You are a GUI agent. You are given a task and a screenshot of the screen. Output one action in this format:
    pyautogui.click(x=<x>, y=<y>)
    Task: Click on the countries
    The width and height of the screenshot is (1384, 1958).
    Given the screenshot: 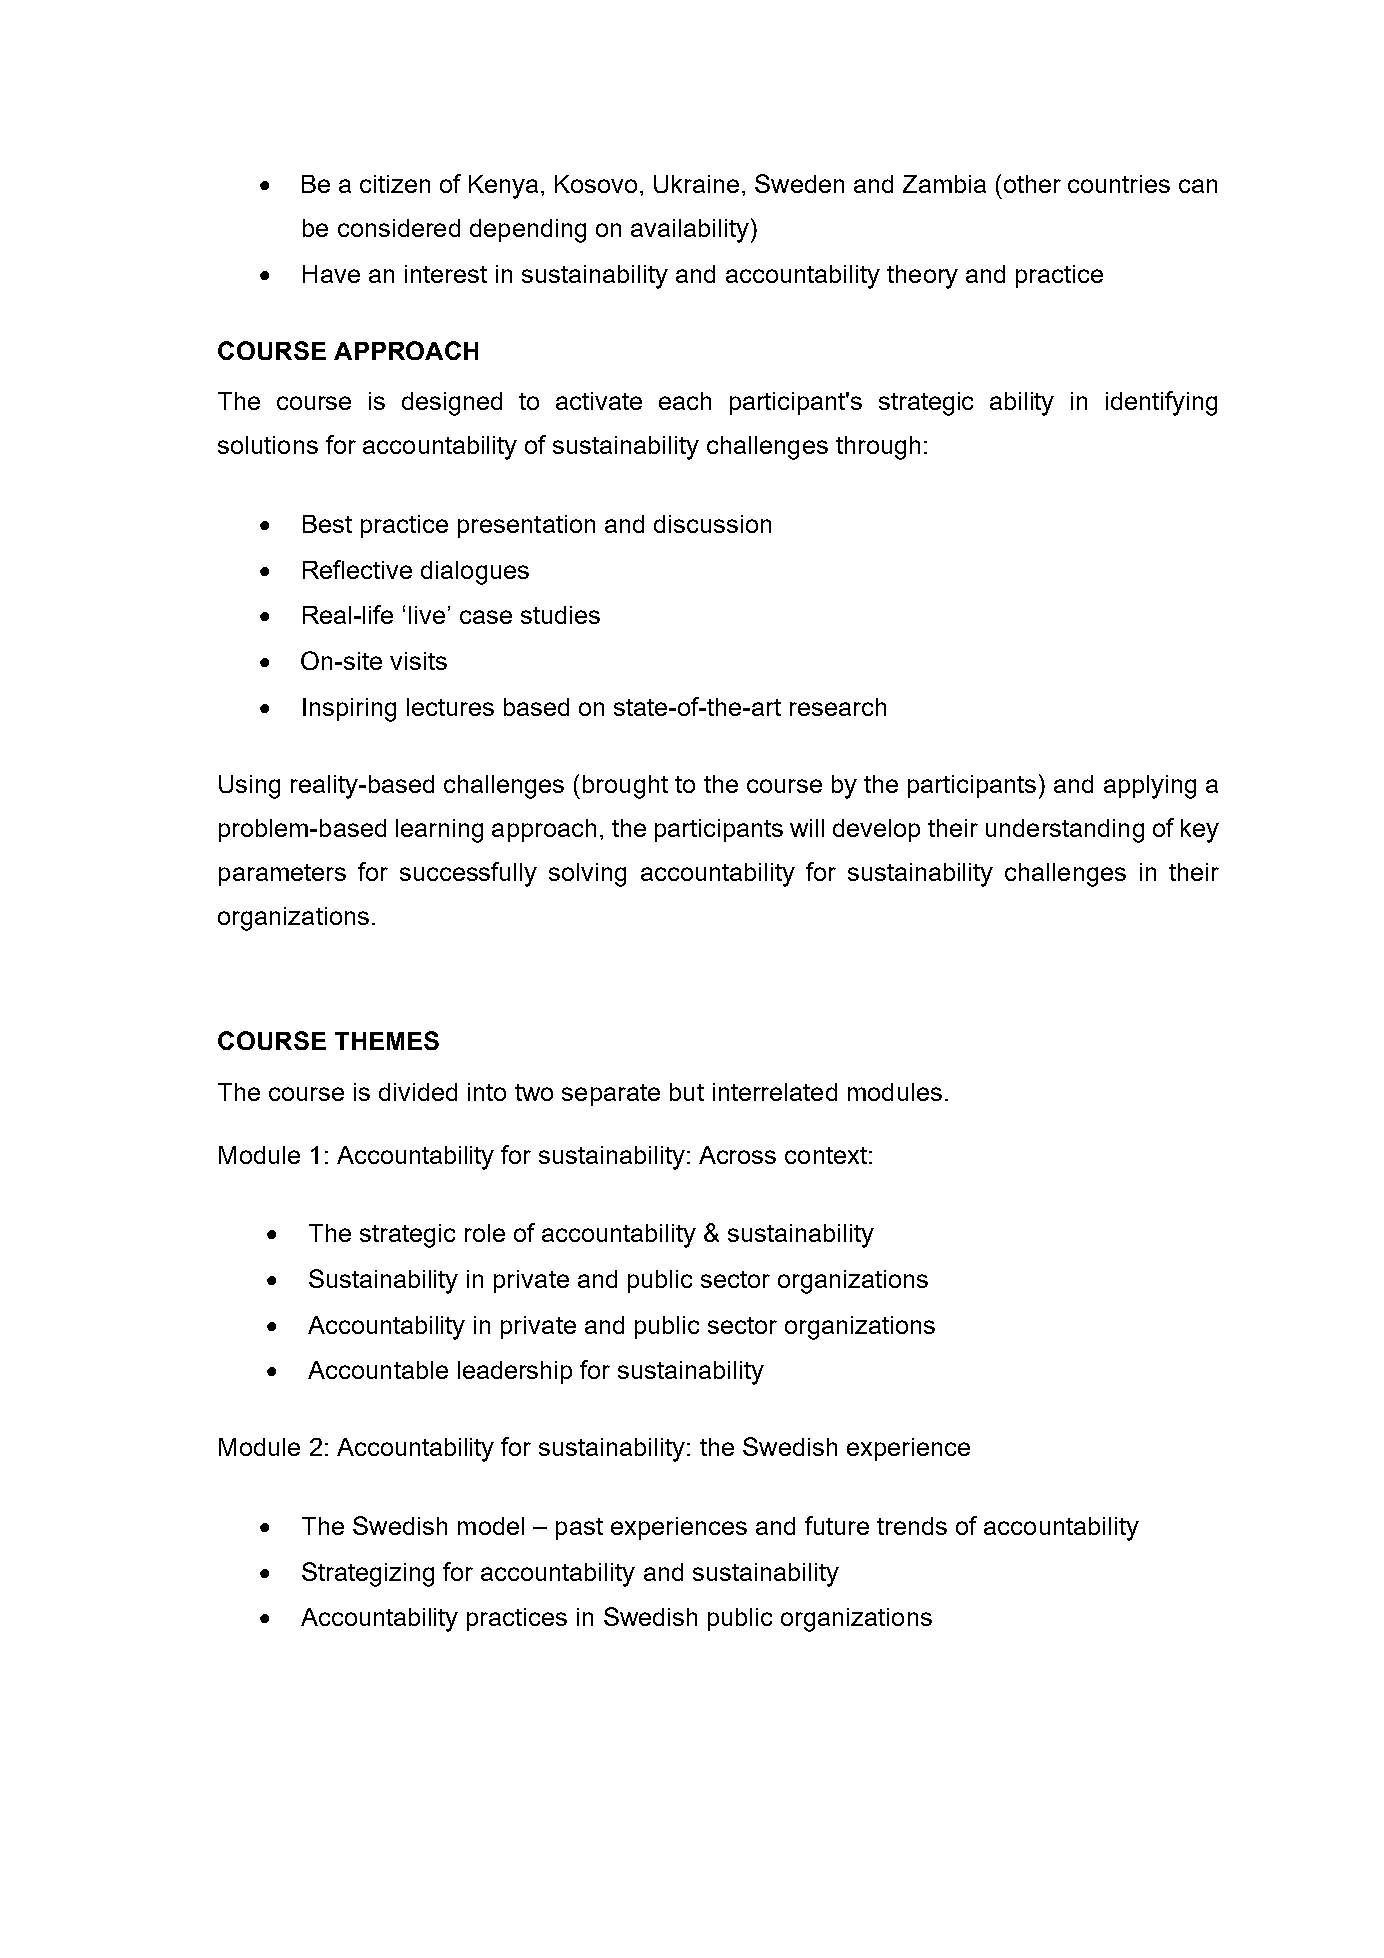 What is the action you would take?
    pyautogui.click(x=1119, y=184)
